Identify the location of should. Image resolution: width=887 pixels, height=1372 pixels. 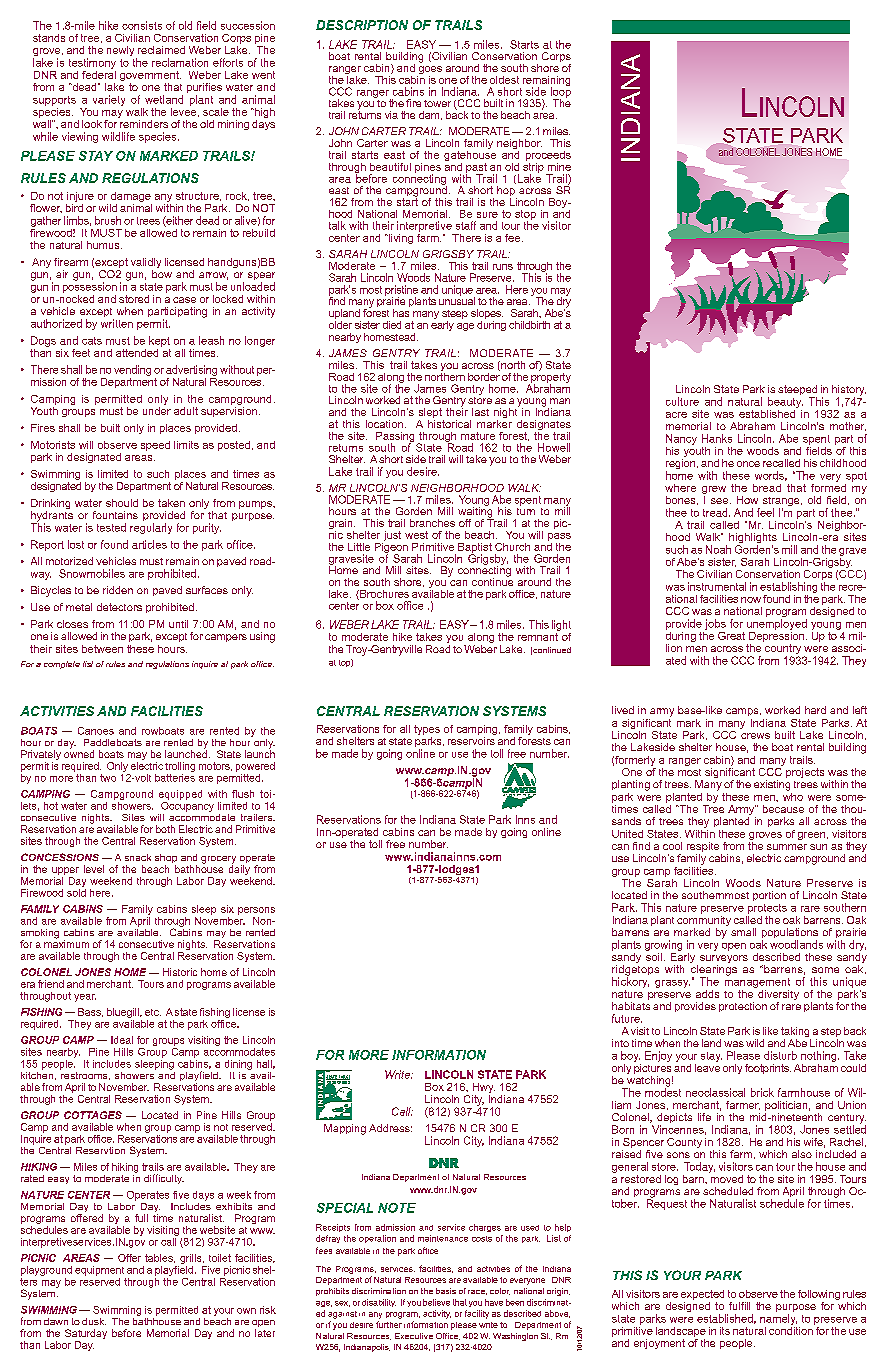
(122, 503).
